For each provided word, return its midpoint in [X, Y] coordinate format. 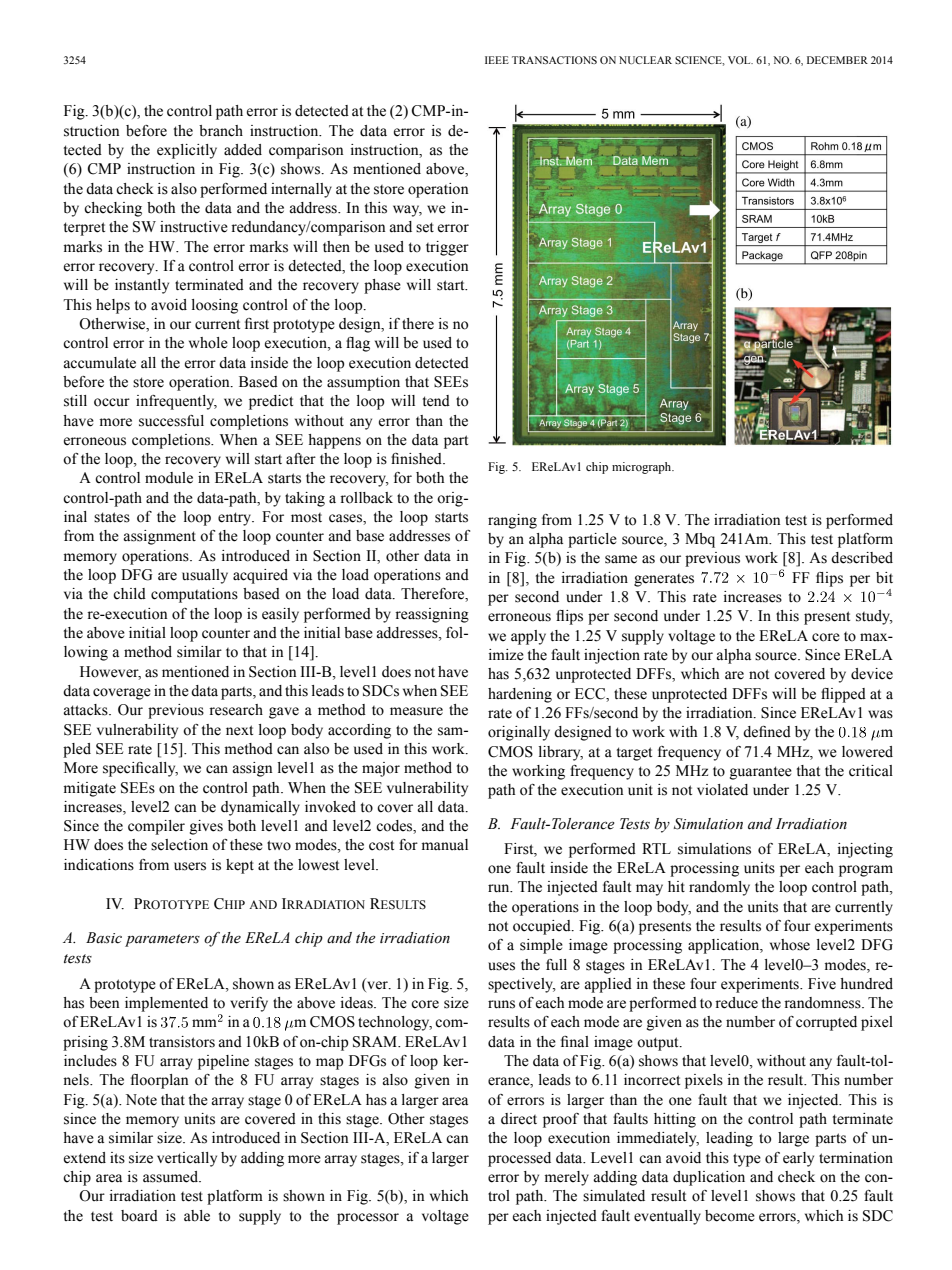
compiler [156, 827]
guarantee [761, 773]
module [169, 478]
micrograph [643, 468]
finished [417, 459]
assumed [172, 1177]
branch [221, 131]
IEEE [497, 60]
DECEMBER [837, 60]
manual [445, 844]
